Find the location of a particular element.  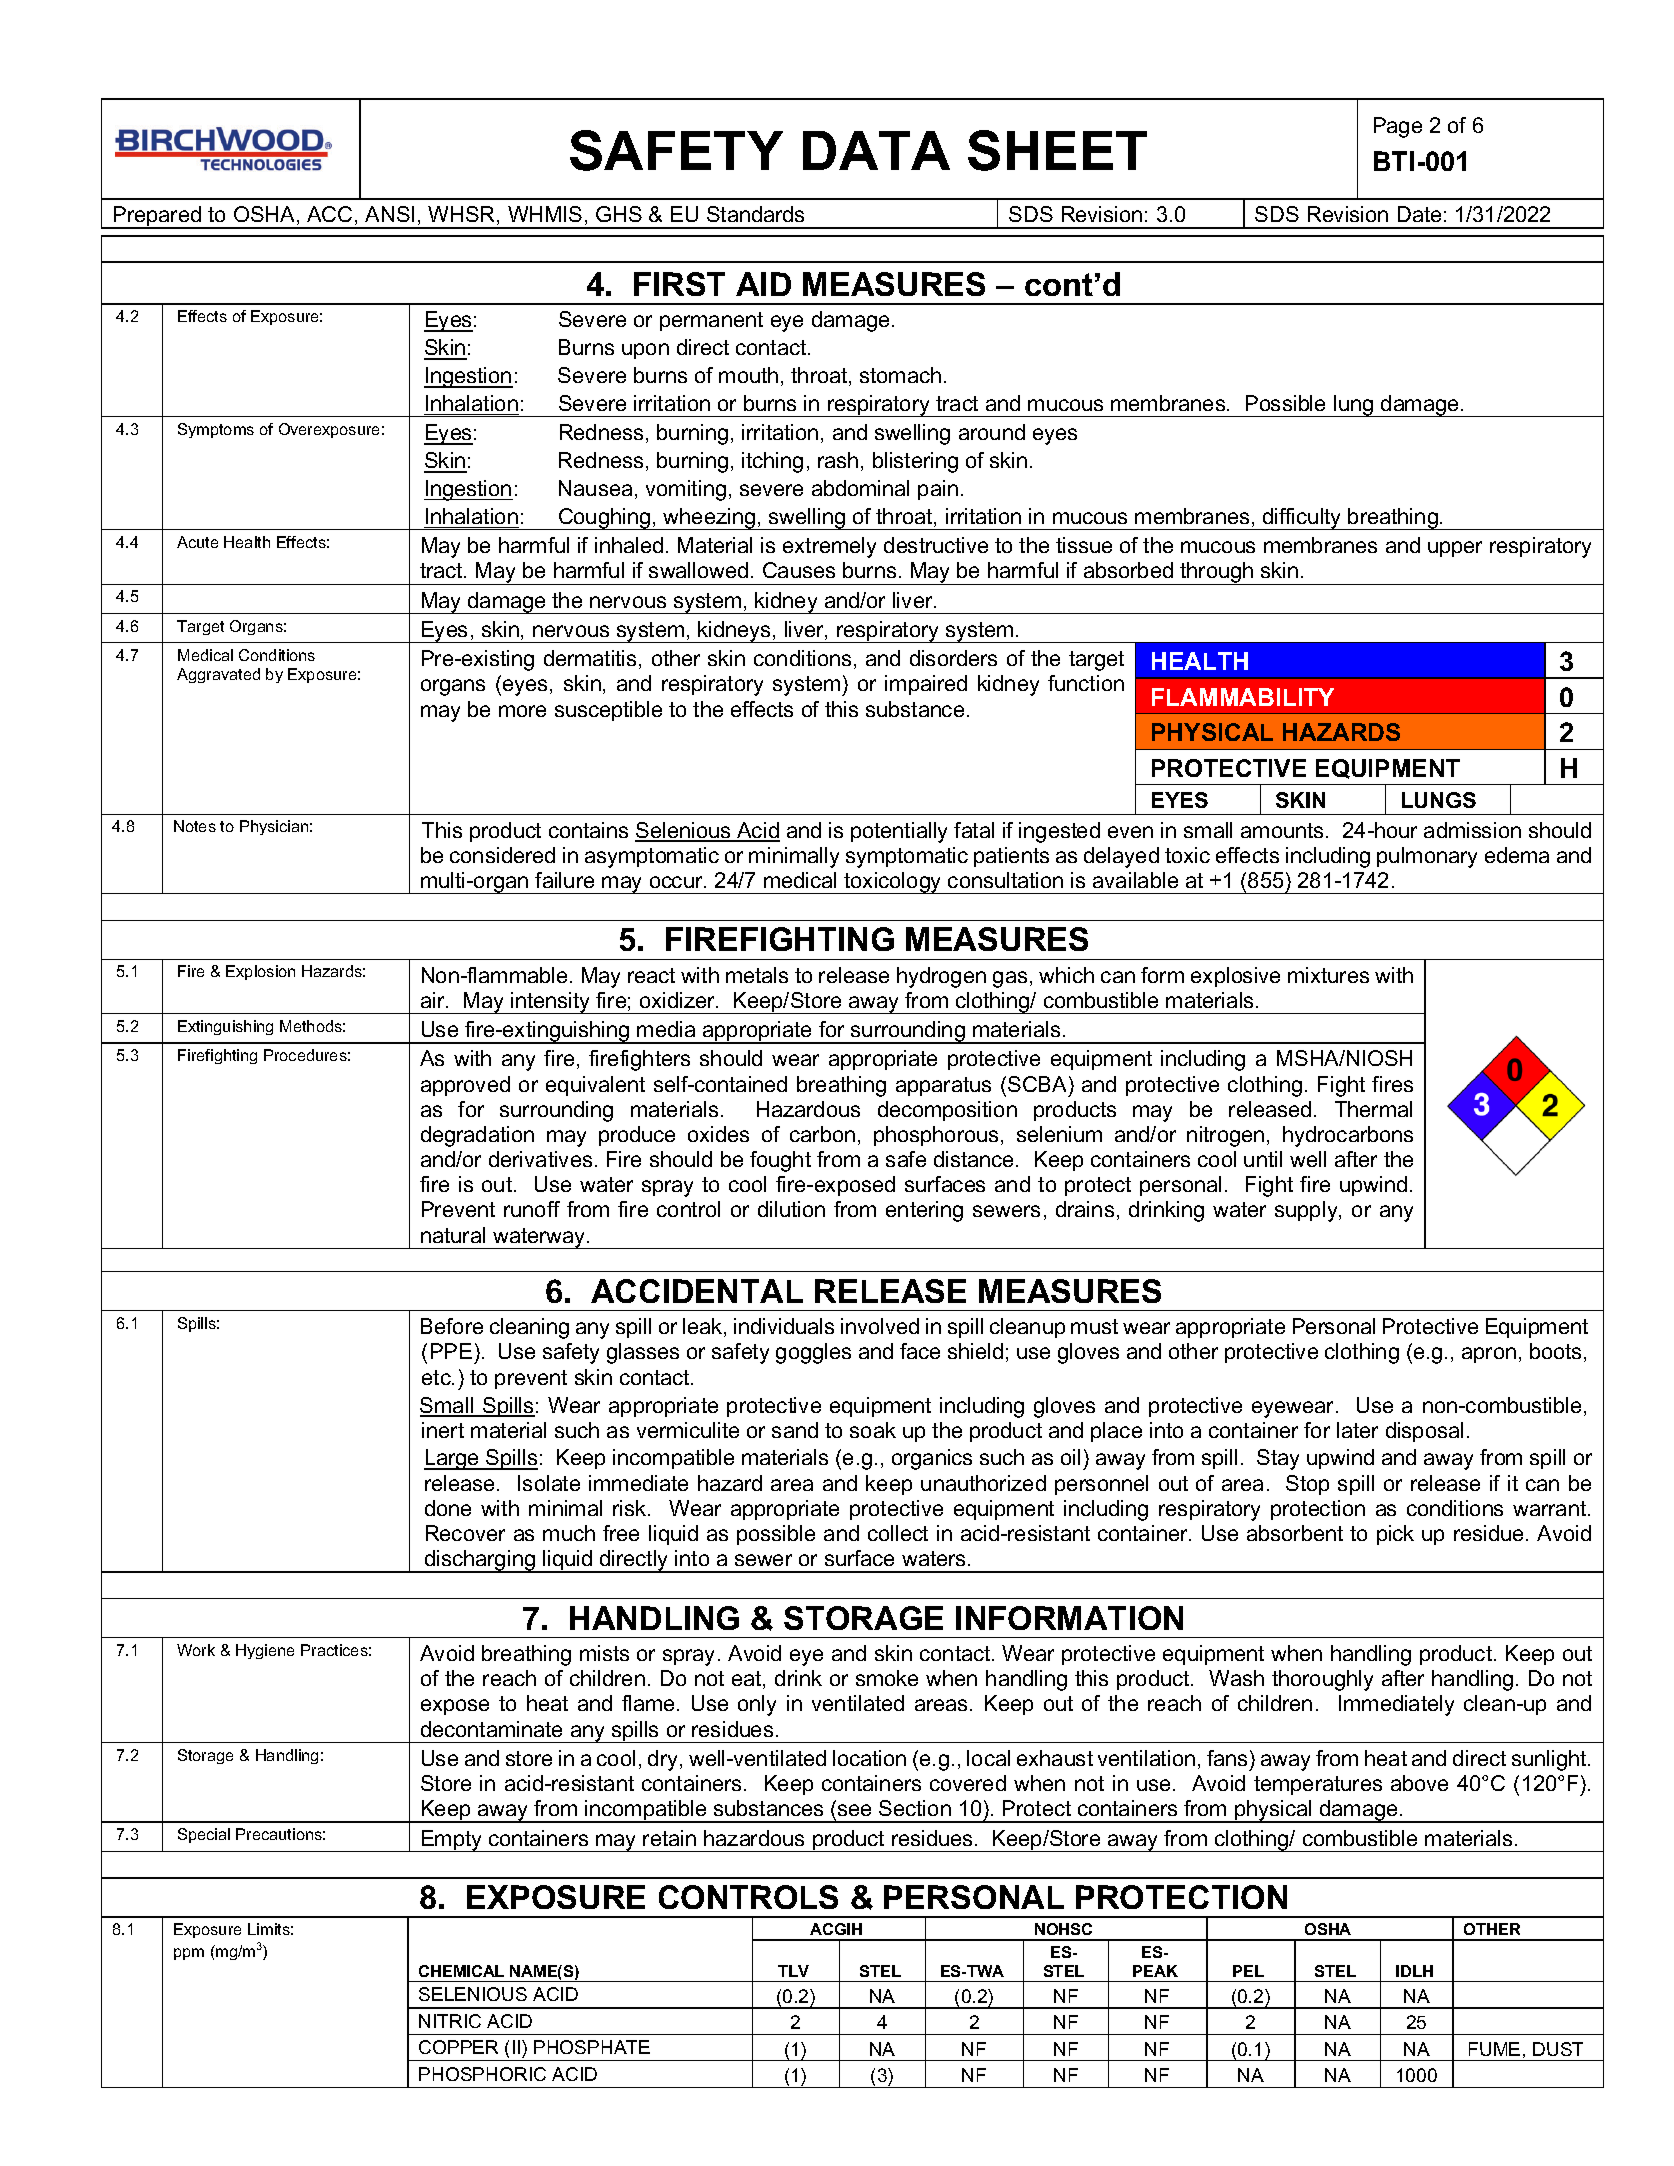

NITRIC is located at coordinates (450, 2021).
